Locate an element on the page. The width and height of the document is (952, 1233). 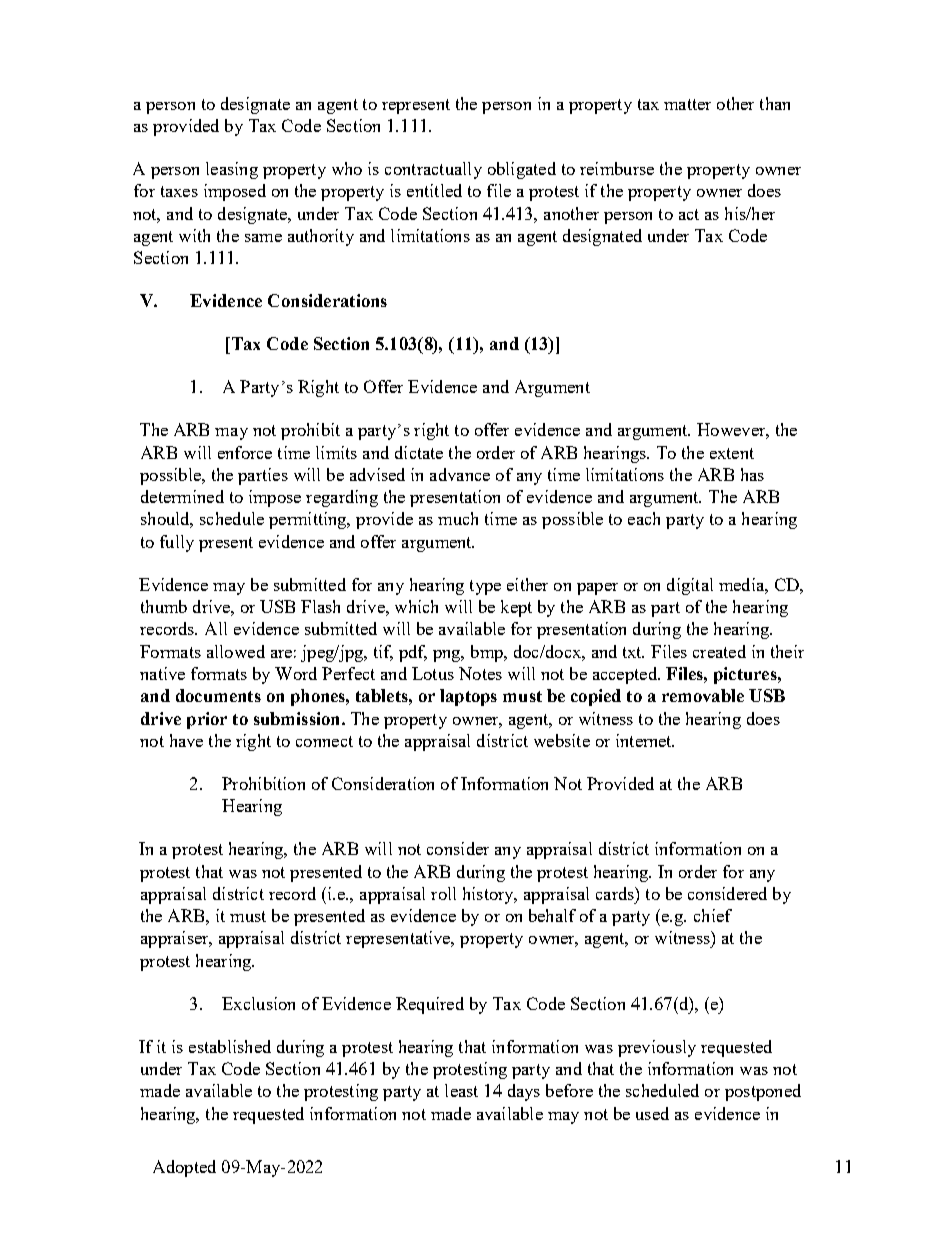
least is located at coordinates (461, 1090).
